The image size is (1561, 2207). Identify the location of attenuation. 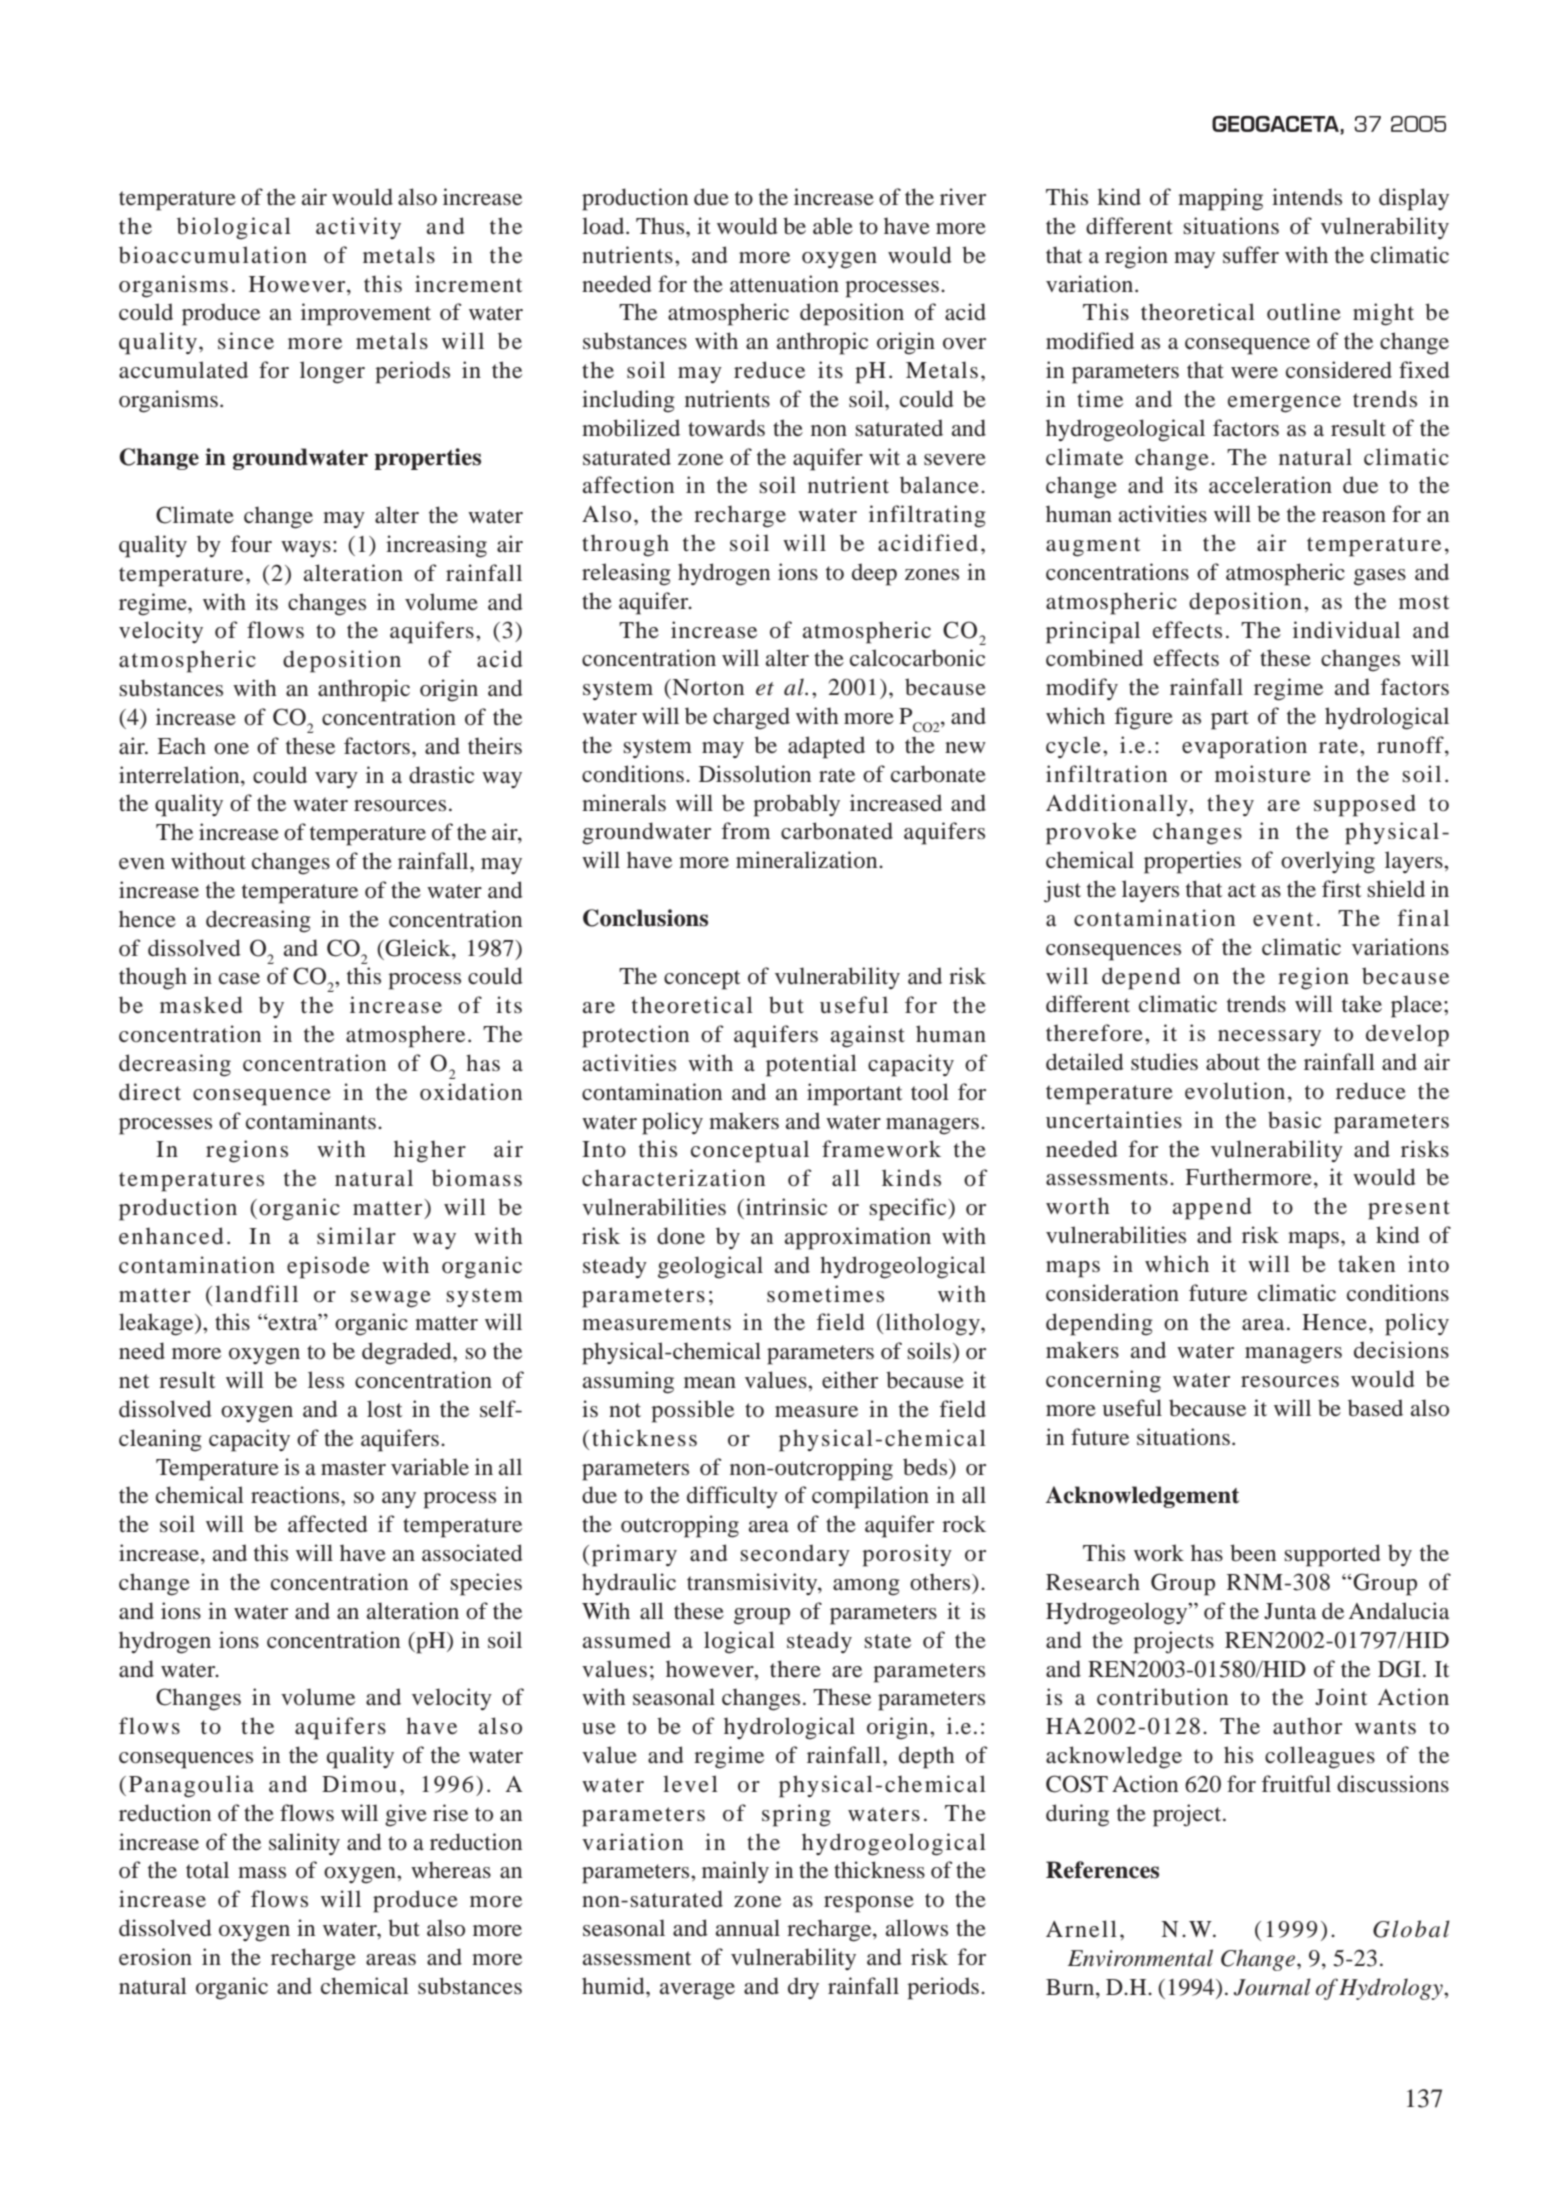
(784, 284).
